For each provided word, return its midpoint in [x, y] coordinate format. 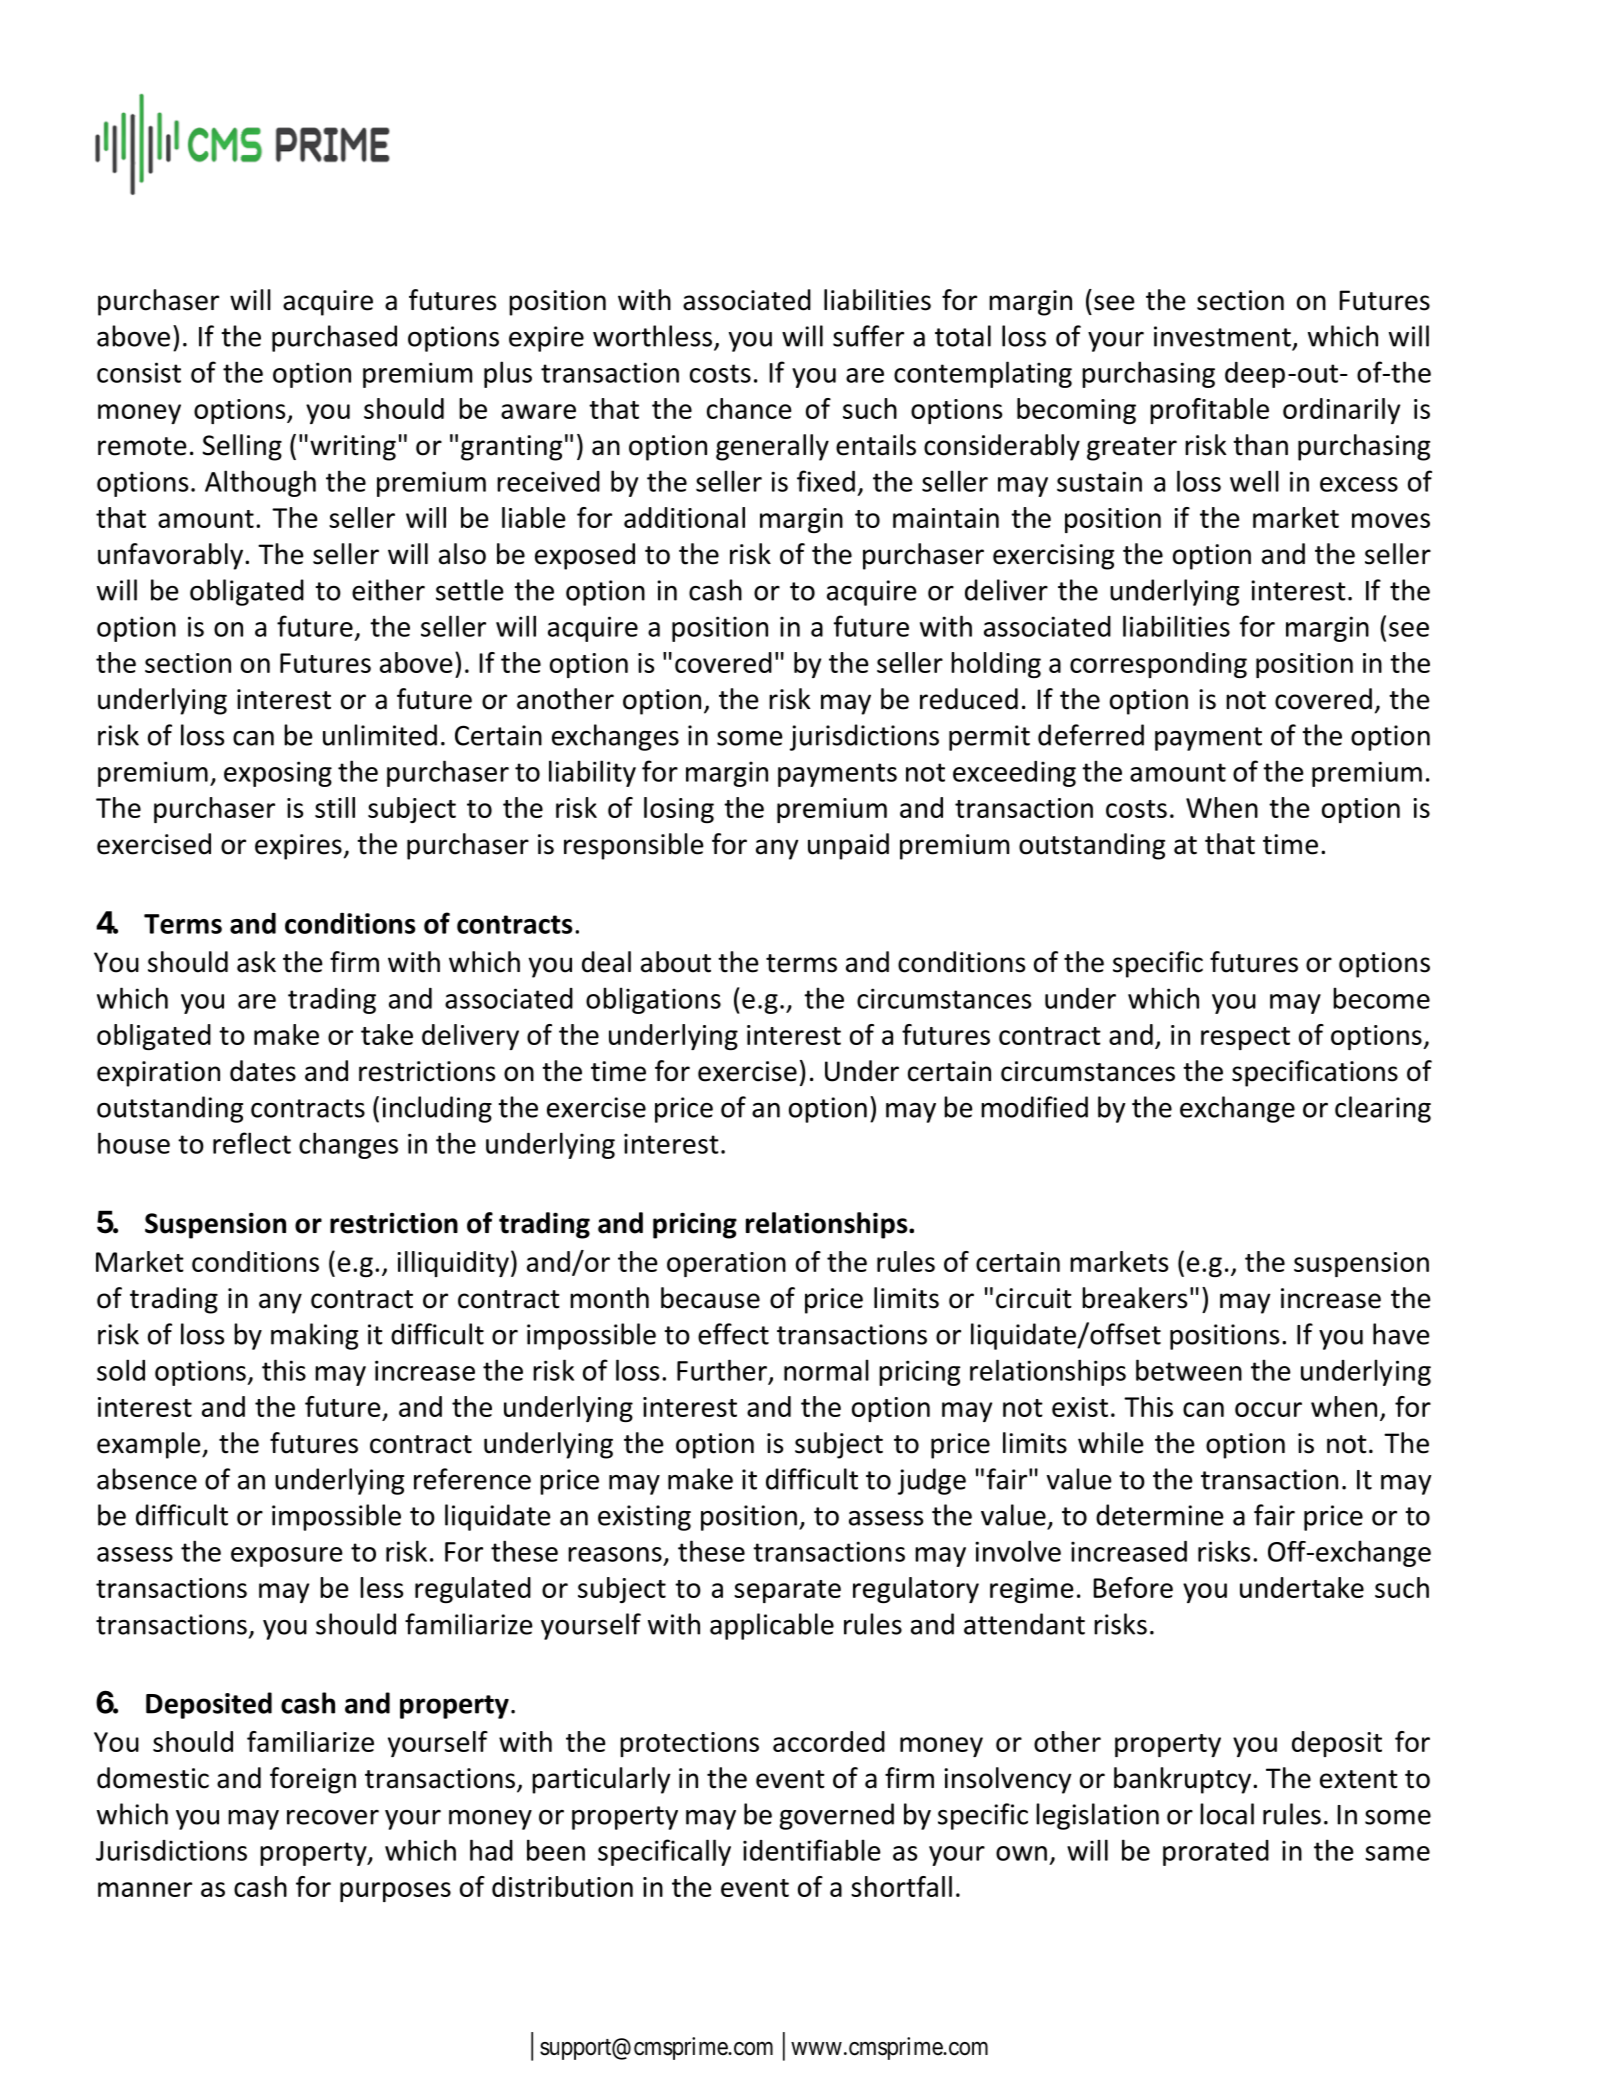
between [1189, 1370]
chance [749, 408]
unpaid [848, 846]
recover [333, 1817]
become [1381, 998]
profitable [1209, 411]
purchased [334, 338]
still [335, 807]
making [314, 1336]
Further [722, 1370]
